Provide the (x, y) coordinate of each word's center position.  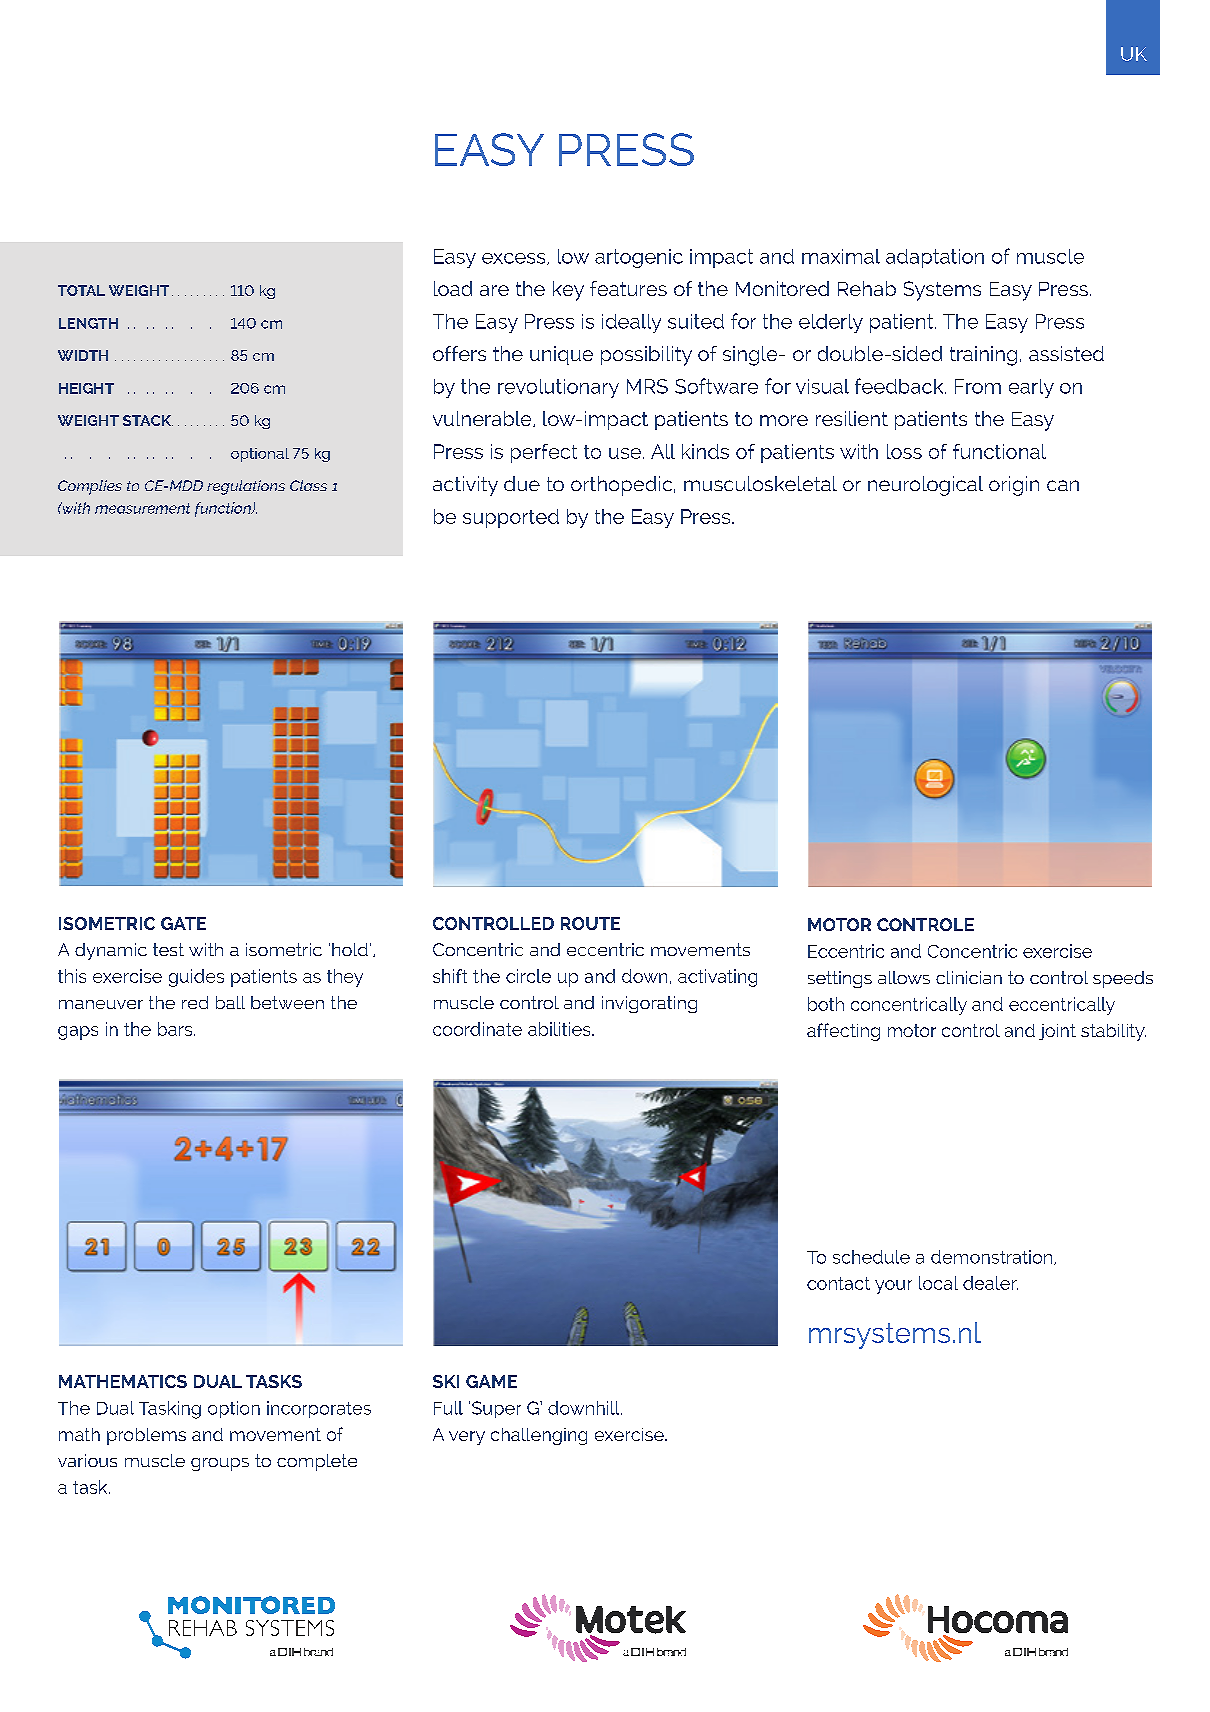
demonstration (993, 1257)
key (568, 291)
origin (1014, 486)
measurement (142, 508)
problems (146, 1436)
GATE (183, 923)
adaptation (935, 258)
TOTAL (81, 290)
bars (176, 1029)
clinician (969, 977)
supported (511, 518)
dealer (990, 1283)
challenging (539, 1436)
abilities (560, 1029)
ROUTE (590, 923)
